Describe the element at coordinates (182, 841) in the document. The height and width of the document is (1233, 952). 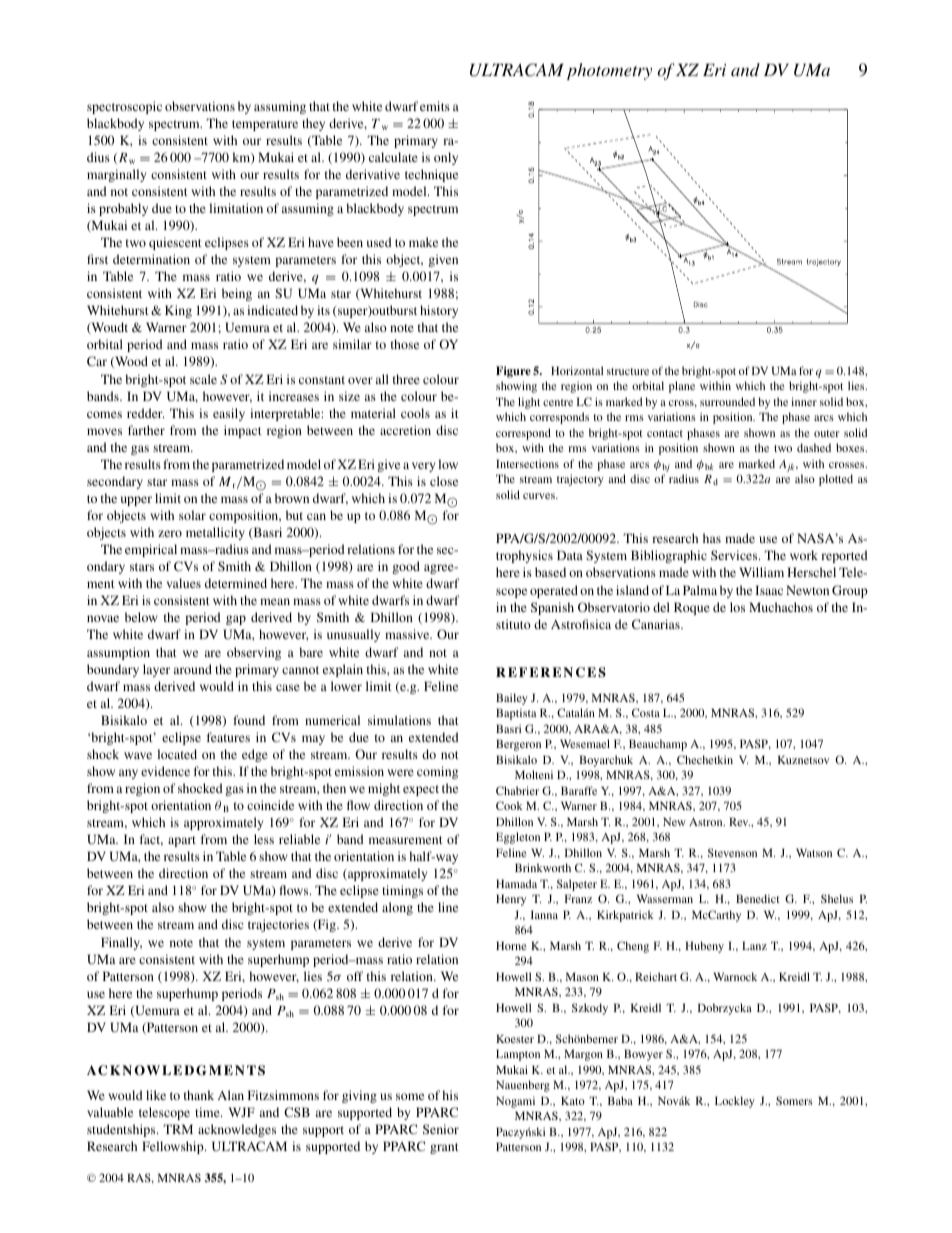
I see `apart` at that location.
